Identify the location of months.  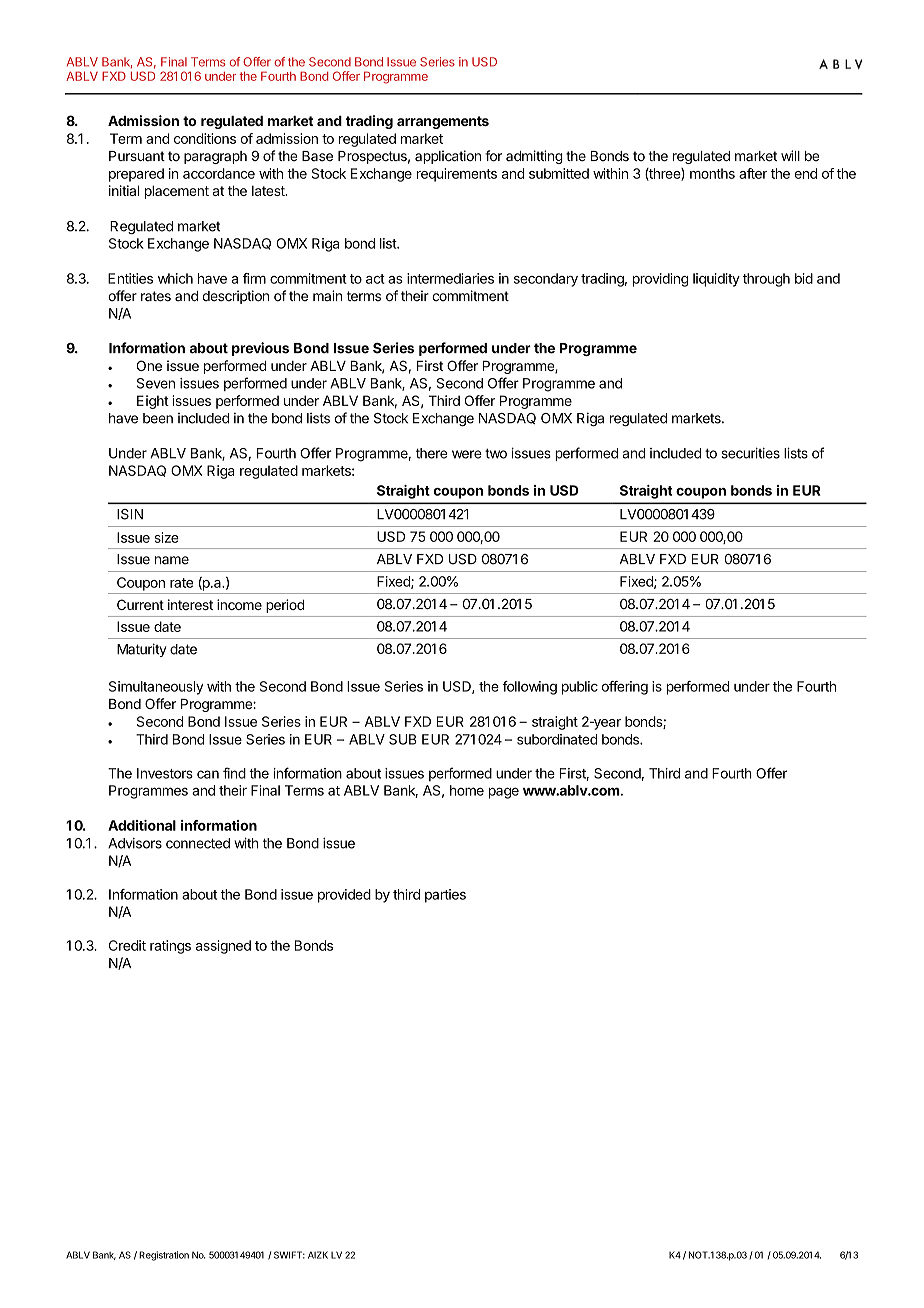
(712, 173).
